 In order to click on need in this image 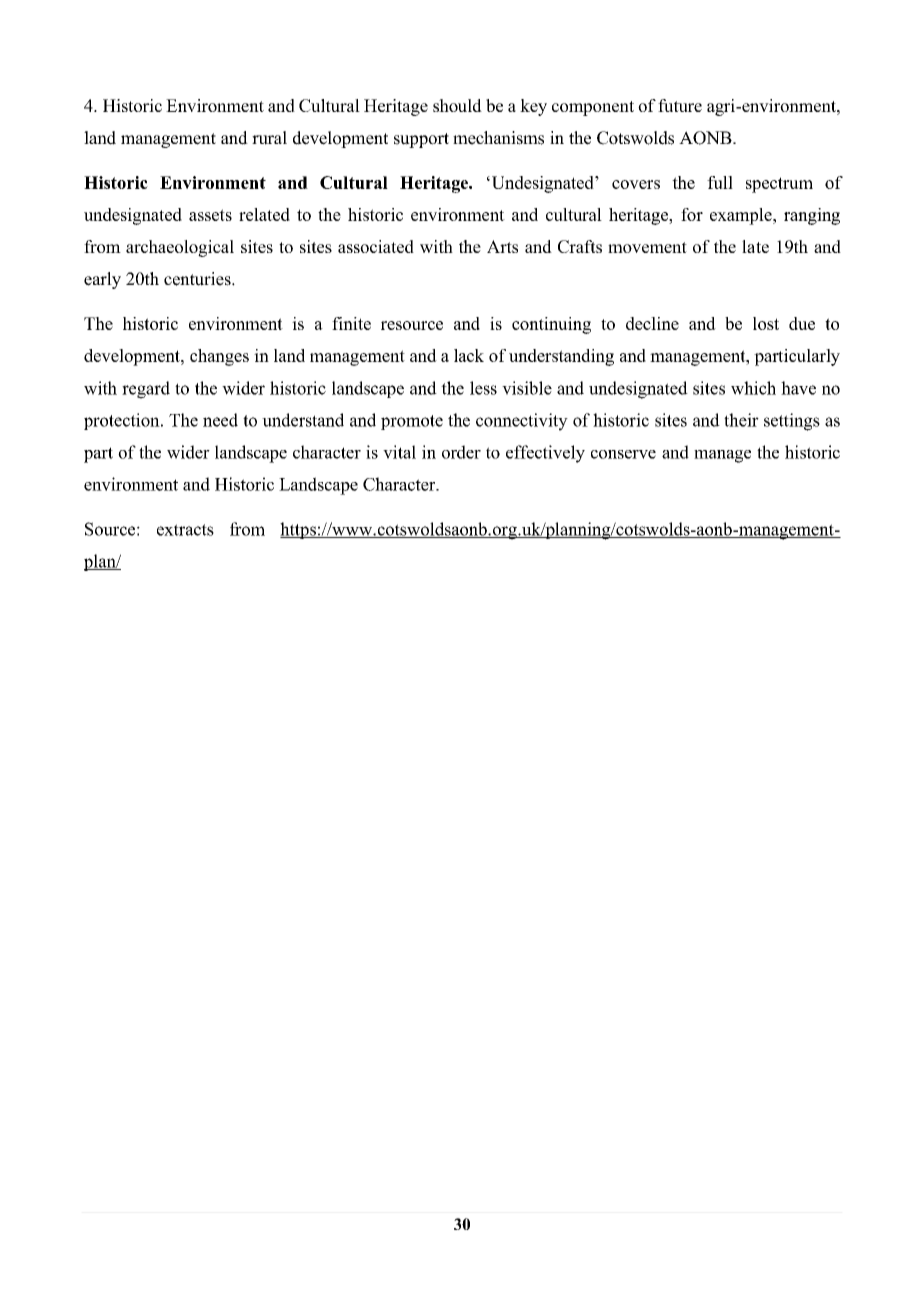, I will do `click(220, 420)`.
